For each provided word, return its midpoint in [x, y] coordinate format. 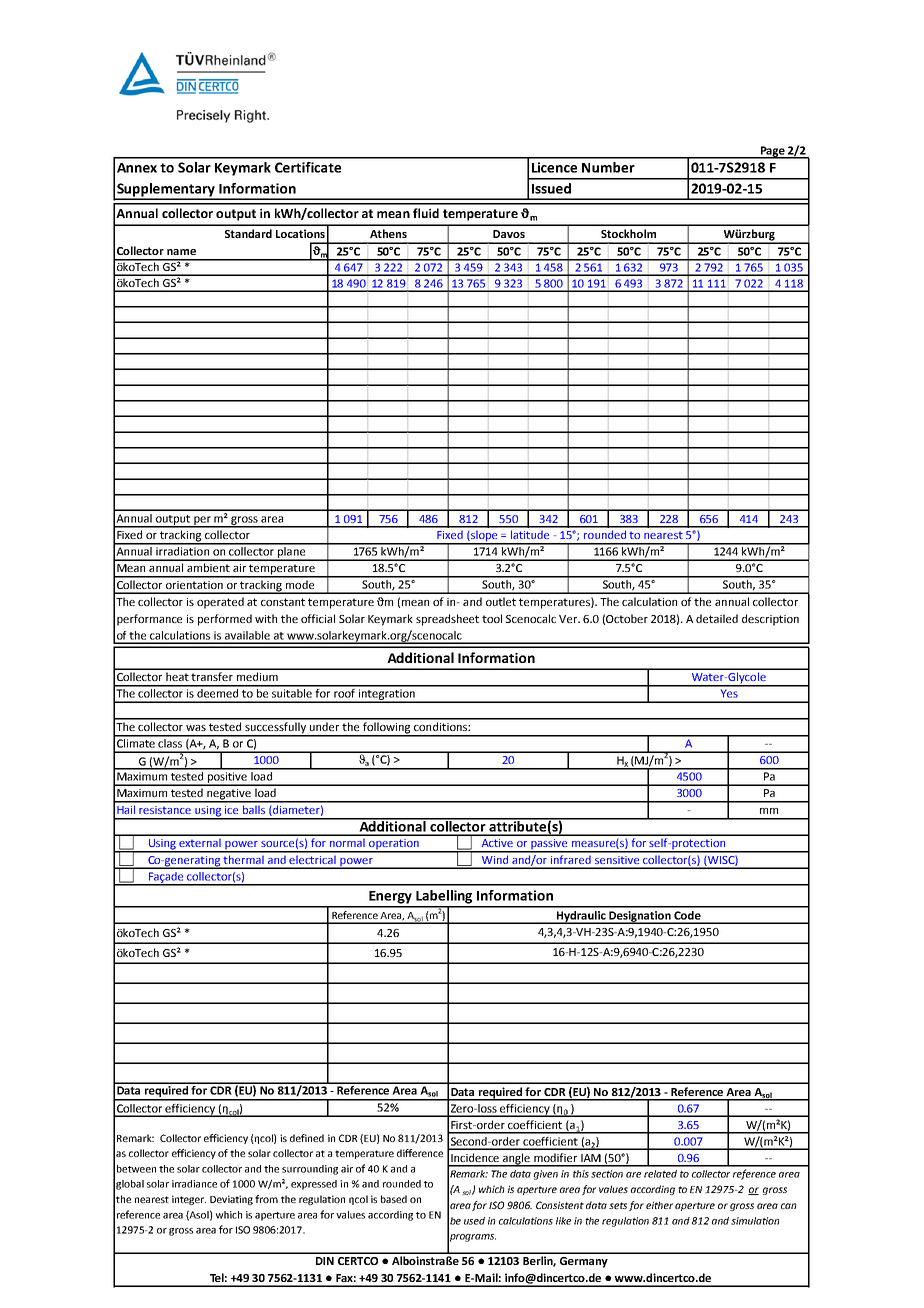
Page [772, 152]
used [474, 1221]
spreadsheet [447, 620]
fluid [426, 213]
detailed [717, 618]
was [196, 728]
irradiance [194, 1184]
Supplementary [166, 191]
